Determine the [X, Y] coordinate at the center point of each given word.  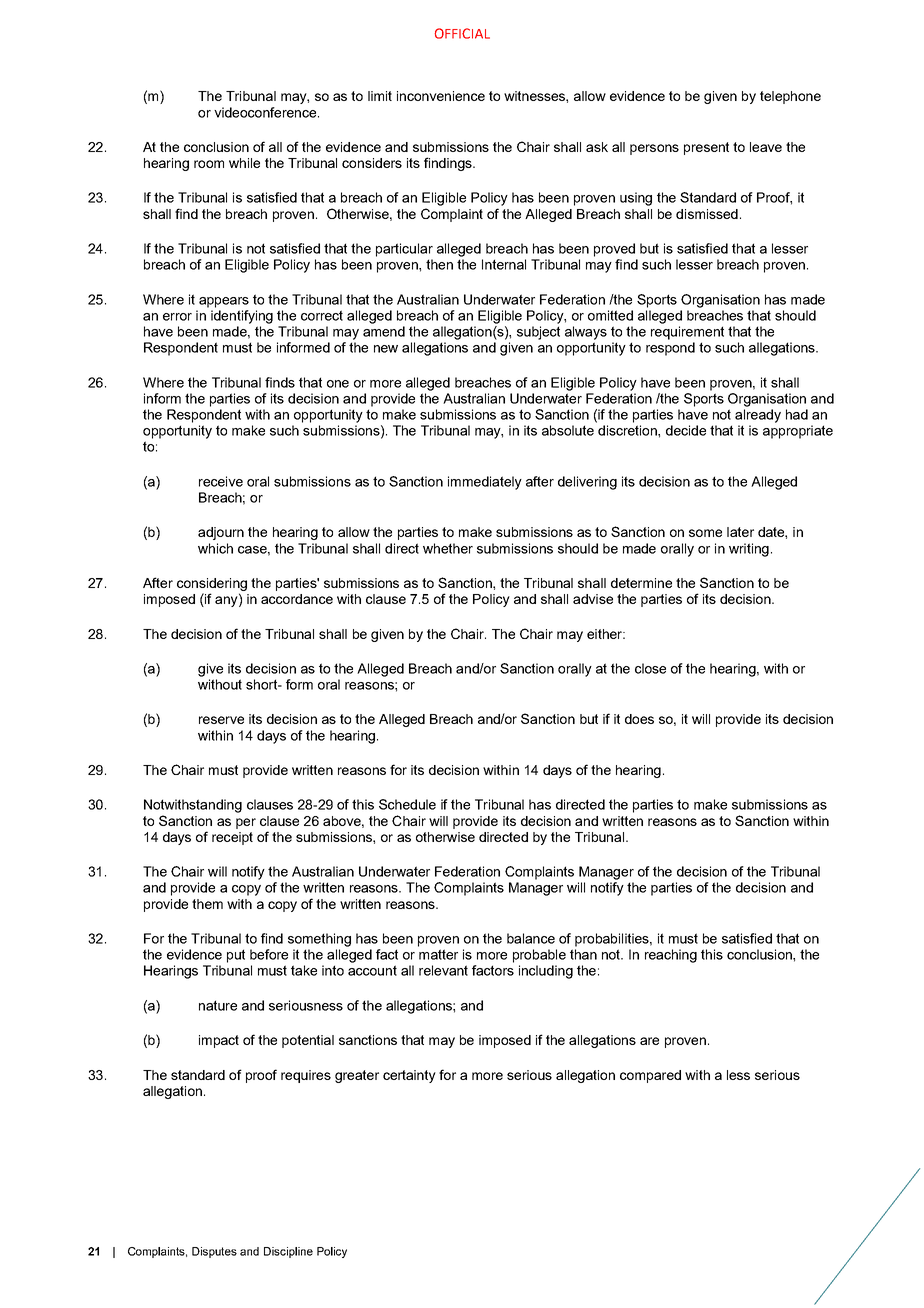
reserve [221, 720]
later [740, 532]
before [269, 954]
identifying [242, 317]
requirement [687, 333]
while [244, 163]
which [215, 548]
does [639, 719]
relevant [443, 970]
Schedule [407, 804]
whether [448, 548]
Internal [504, 264]
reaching [671, 956]
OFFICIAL [462, 33]
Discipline [288, 1252]
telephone [790, 97]
